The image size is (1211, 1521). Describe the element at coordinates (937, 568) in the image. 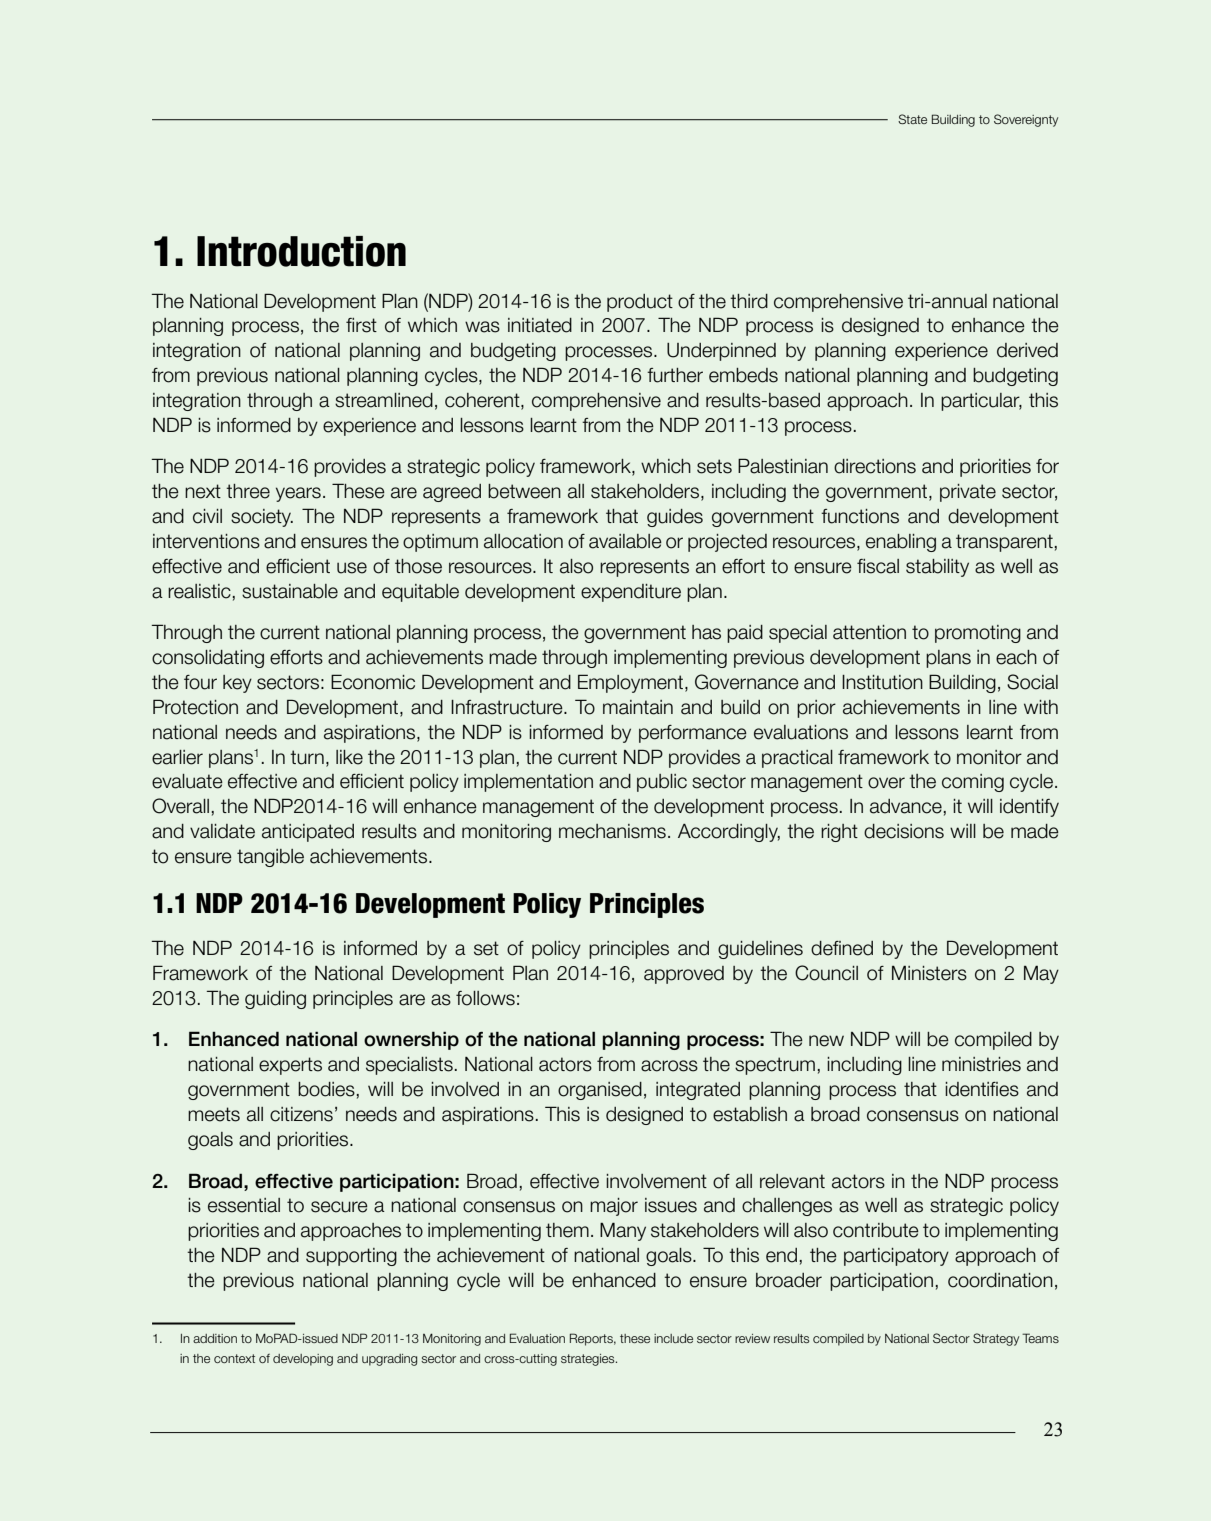

I see `stability` at that location.
